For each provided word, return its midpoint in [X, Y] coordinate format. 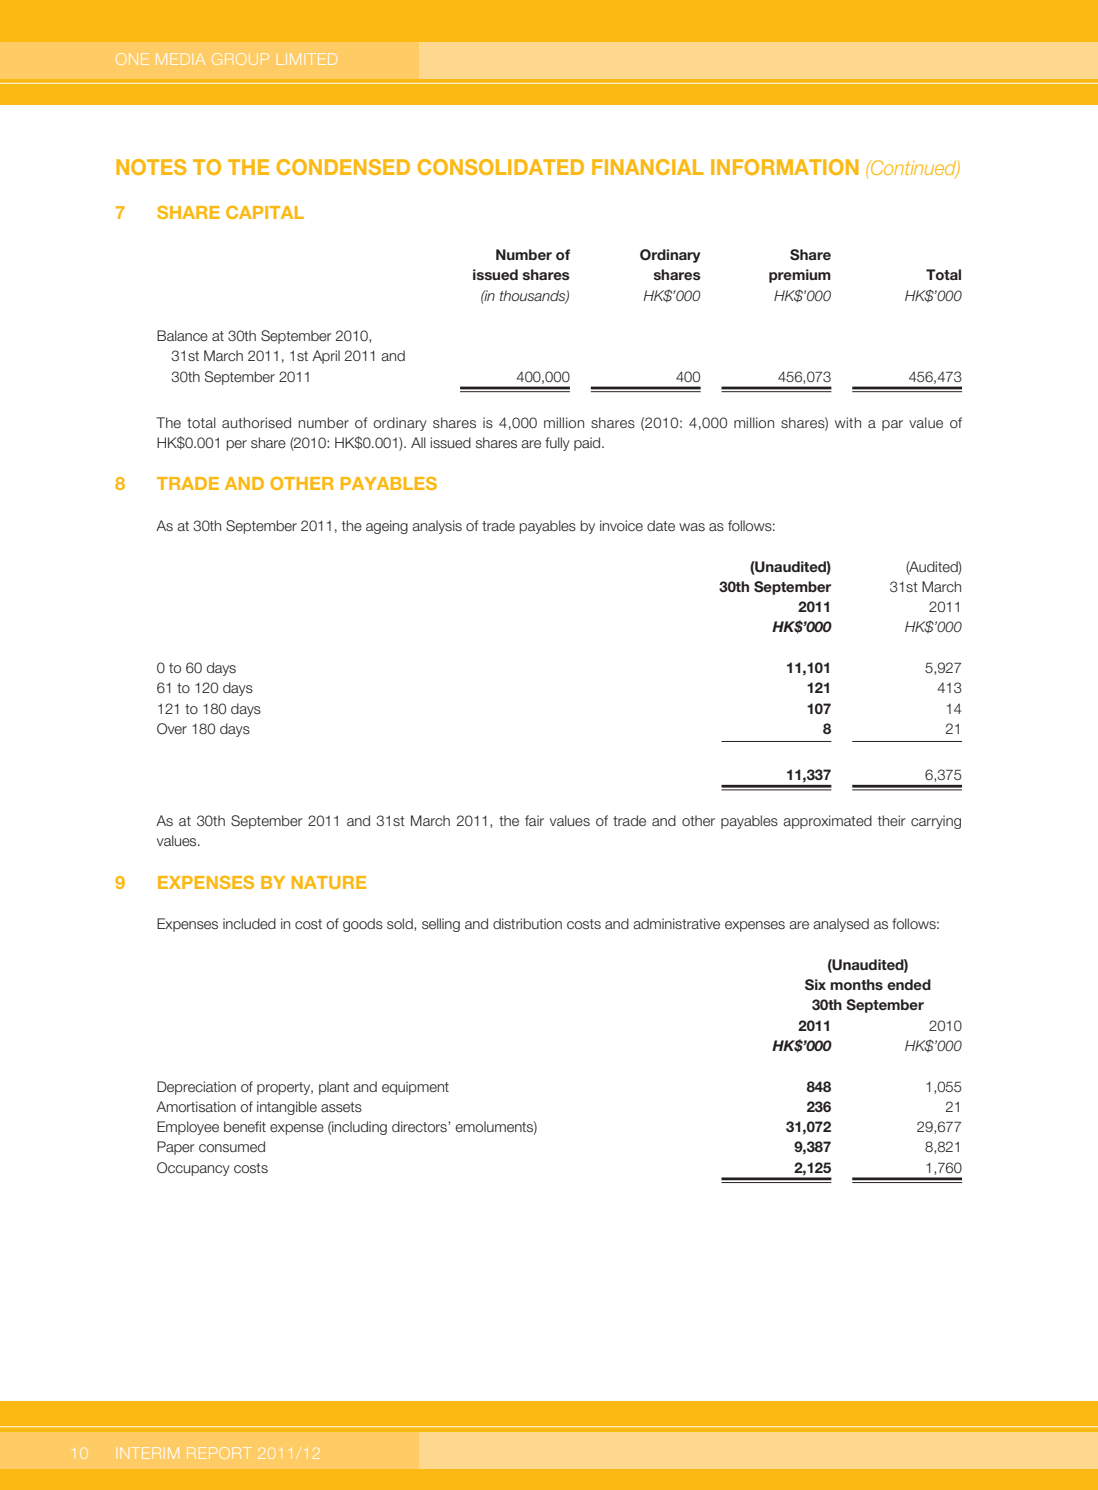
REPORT [219, 1453]
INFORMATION [785, 167]
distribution [527, 923]
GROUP [240, 59]
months [856, 984]
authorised [256, 422]
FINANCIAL [647, 167]
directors [420, 1127]
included [249, 923]
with [848, 422]
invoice [621, 525]
